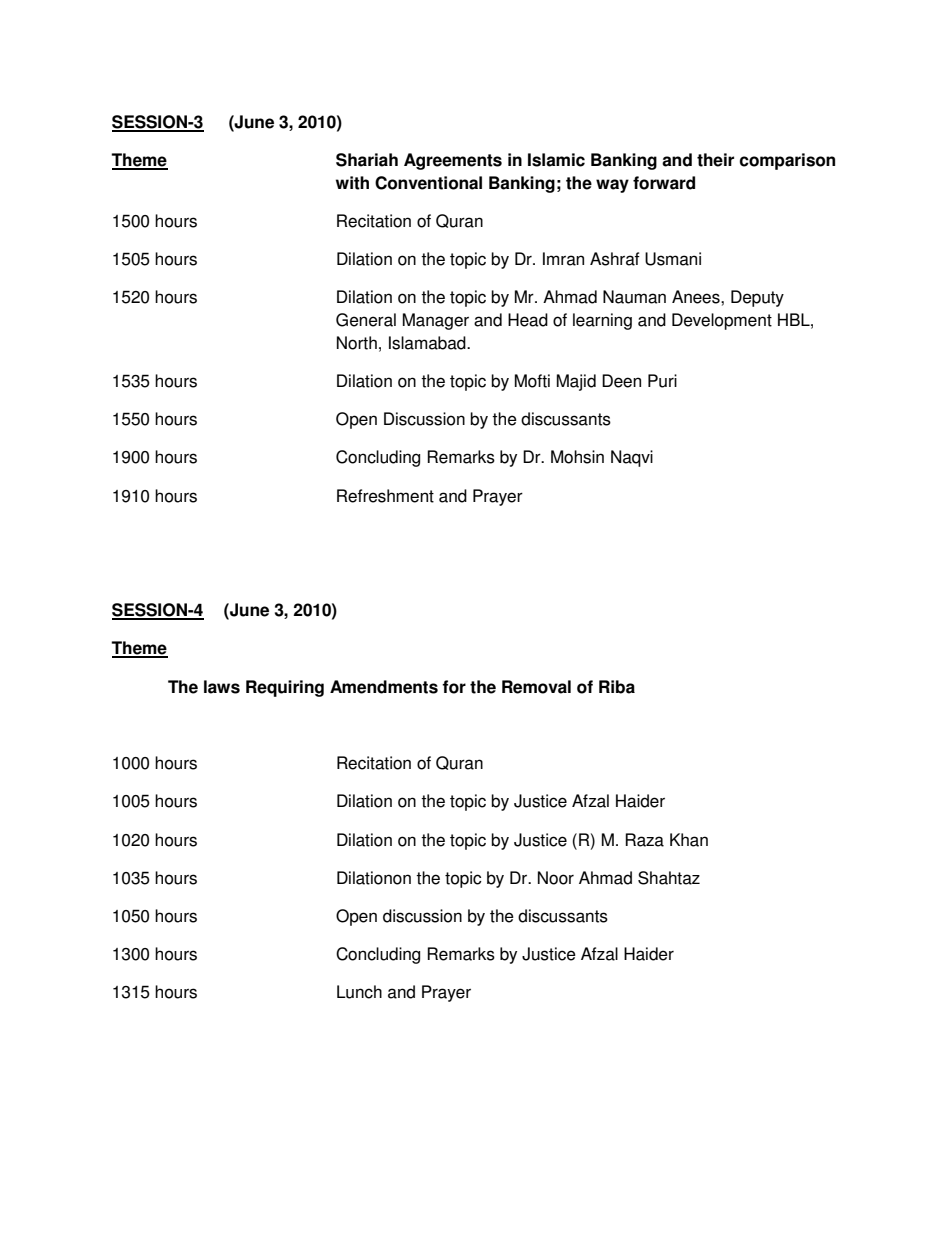 The image size is (952, 1233). What do you see at coordinates (617, 687) in the page?
I see `Riba` at bounding box center [617, 687].
